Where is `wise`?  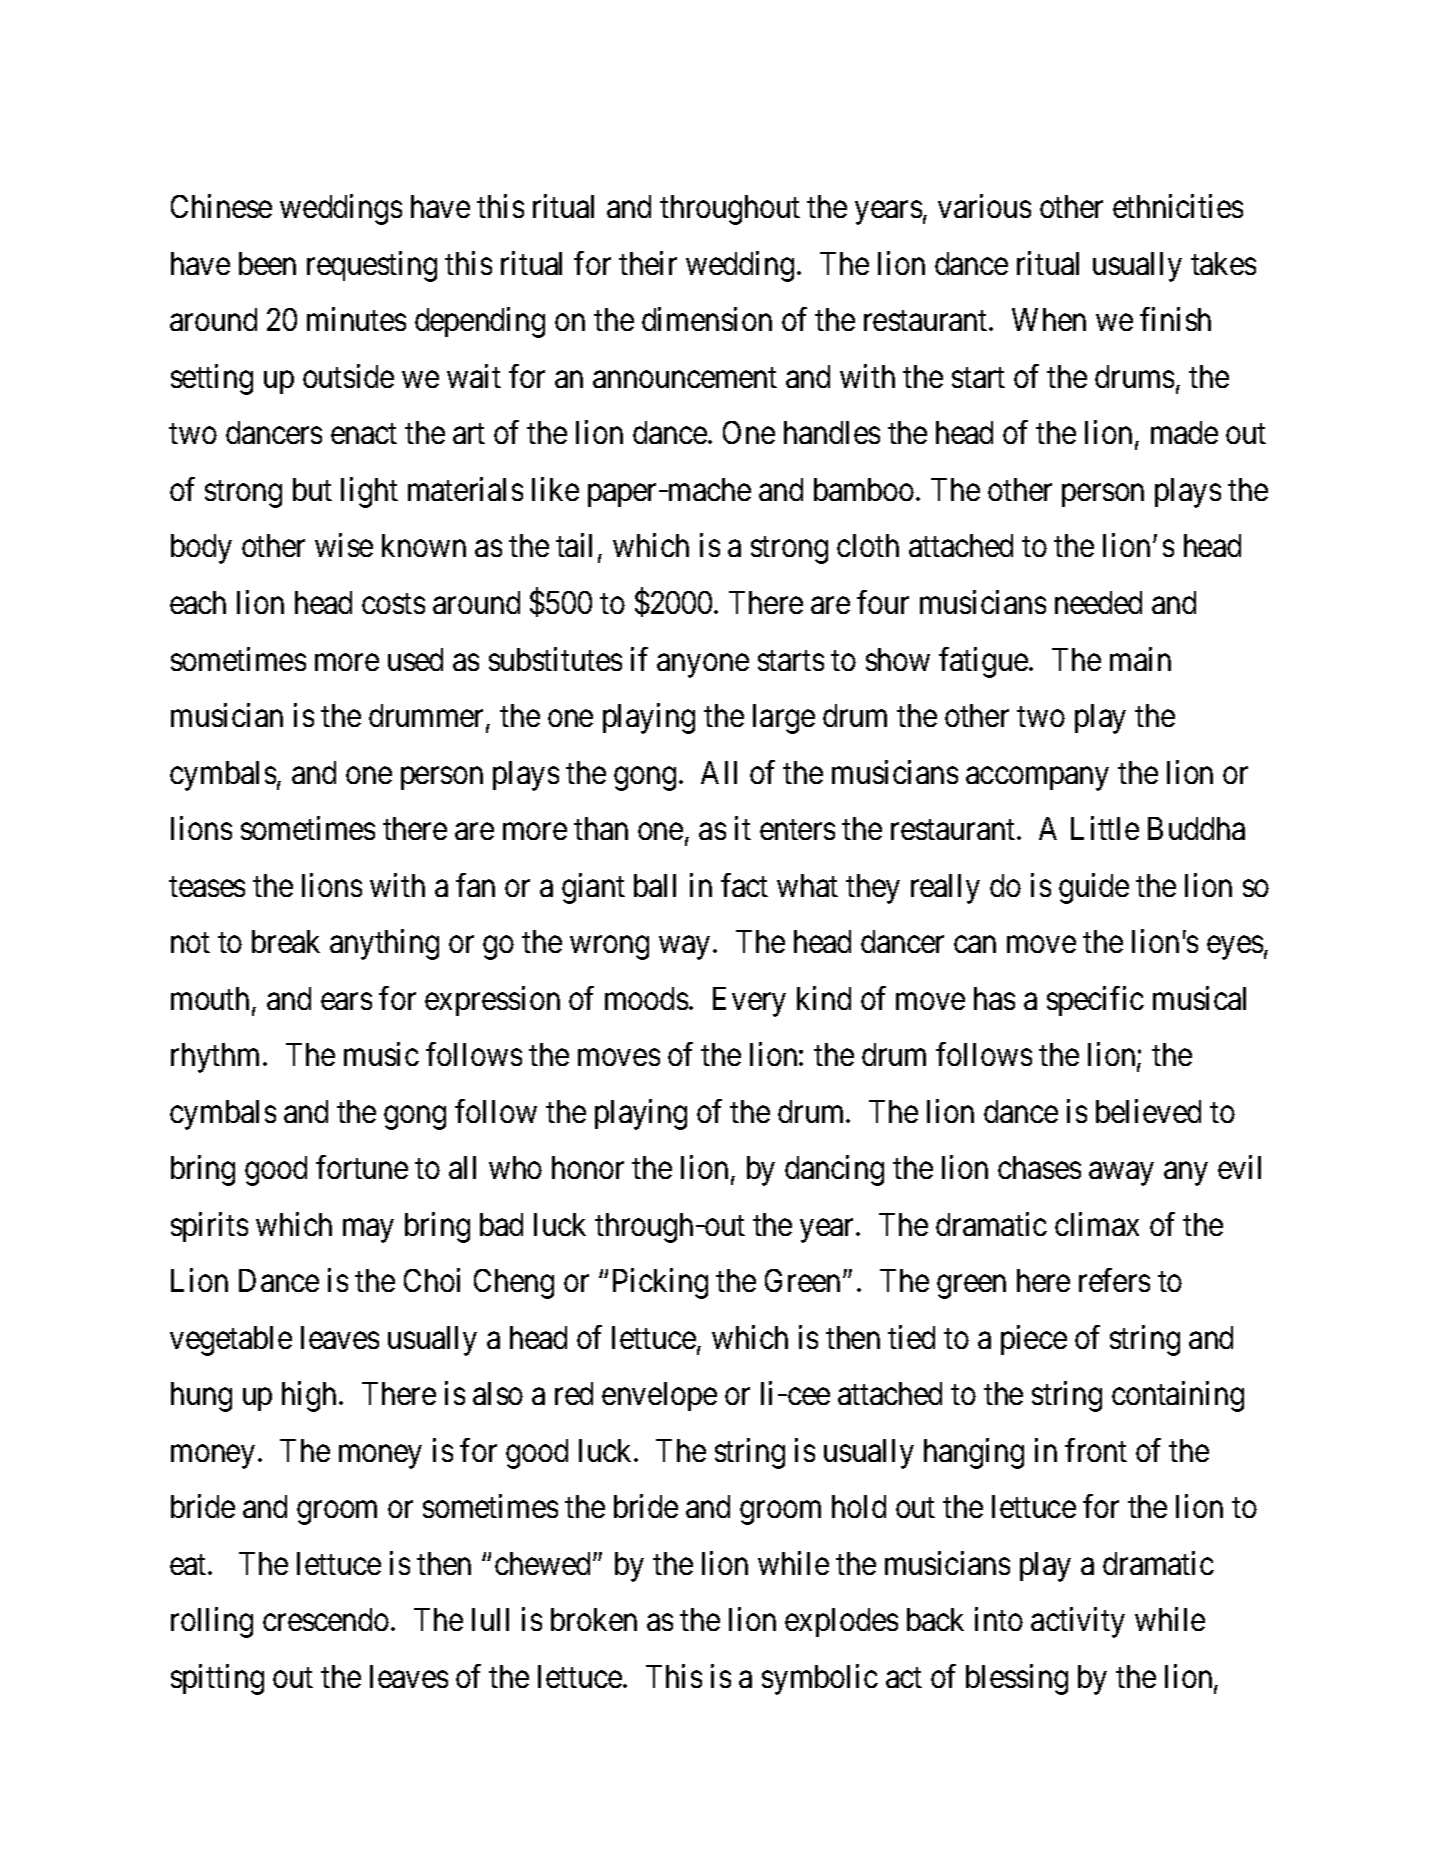
wise is located at coordinates (344, 545).
